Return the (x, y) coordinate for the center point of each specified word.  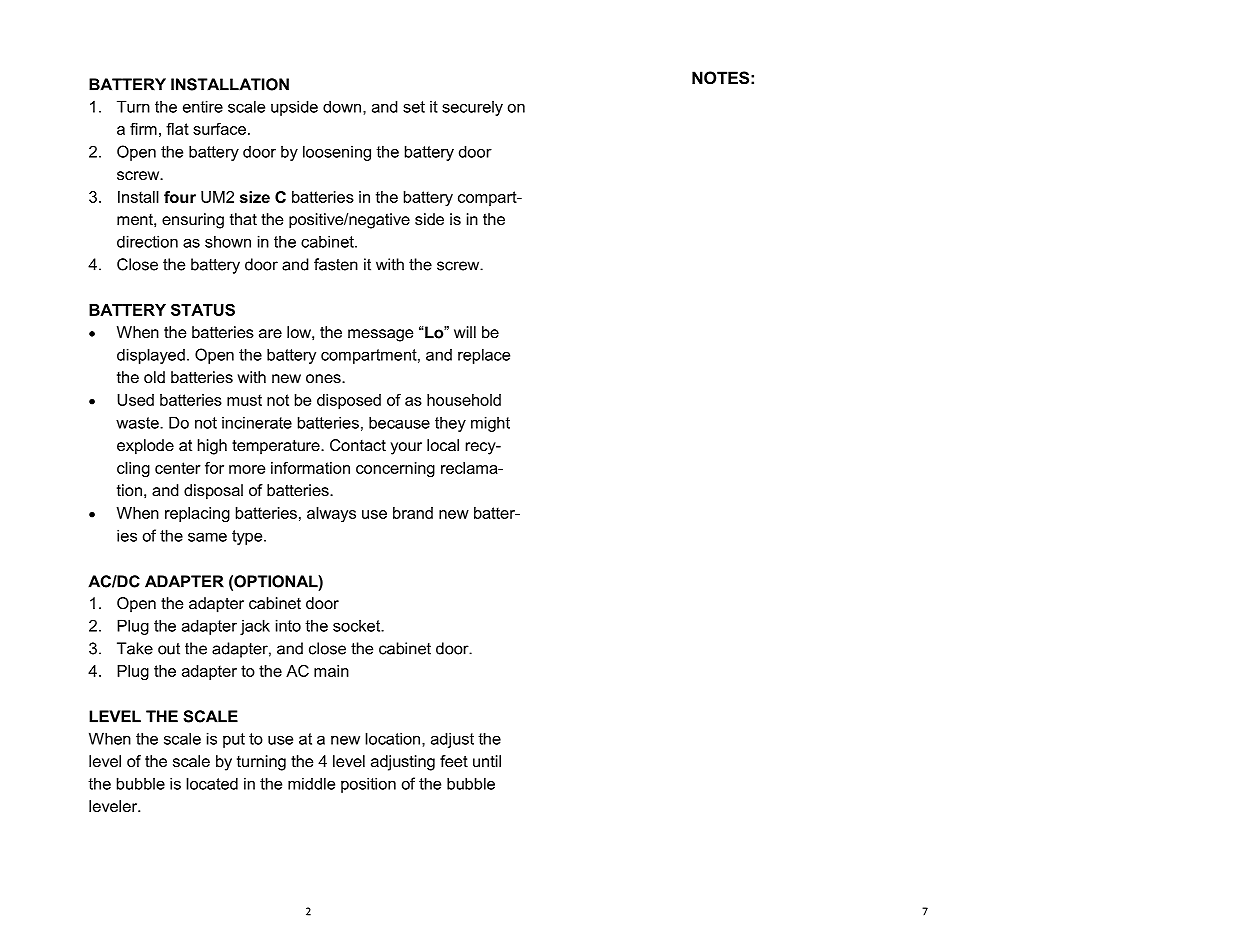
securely (472, 108)
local (443, 445)
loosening (337, 153)
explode (145, 447)
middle (311, 783)
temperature (277, 447)
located (212, 783)
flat (177, 129)
